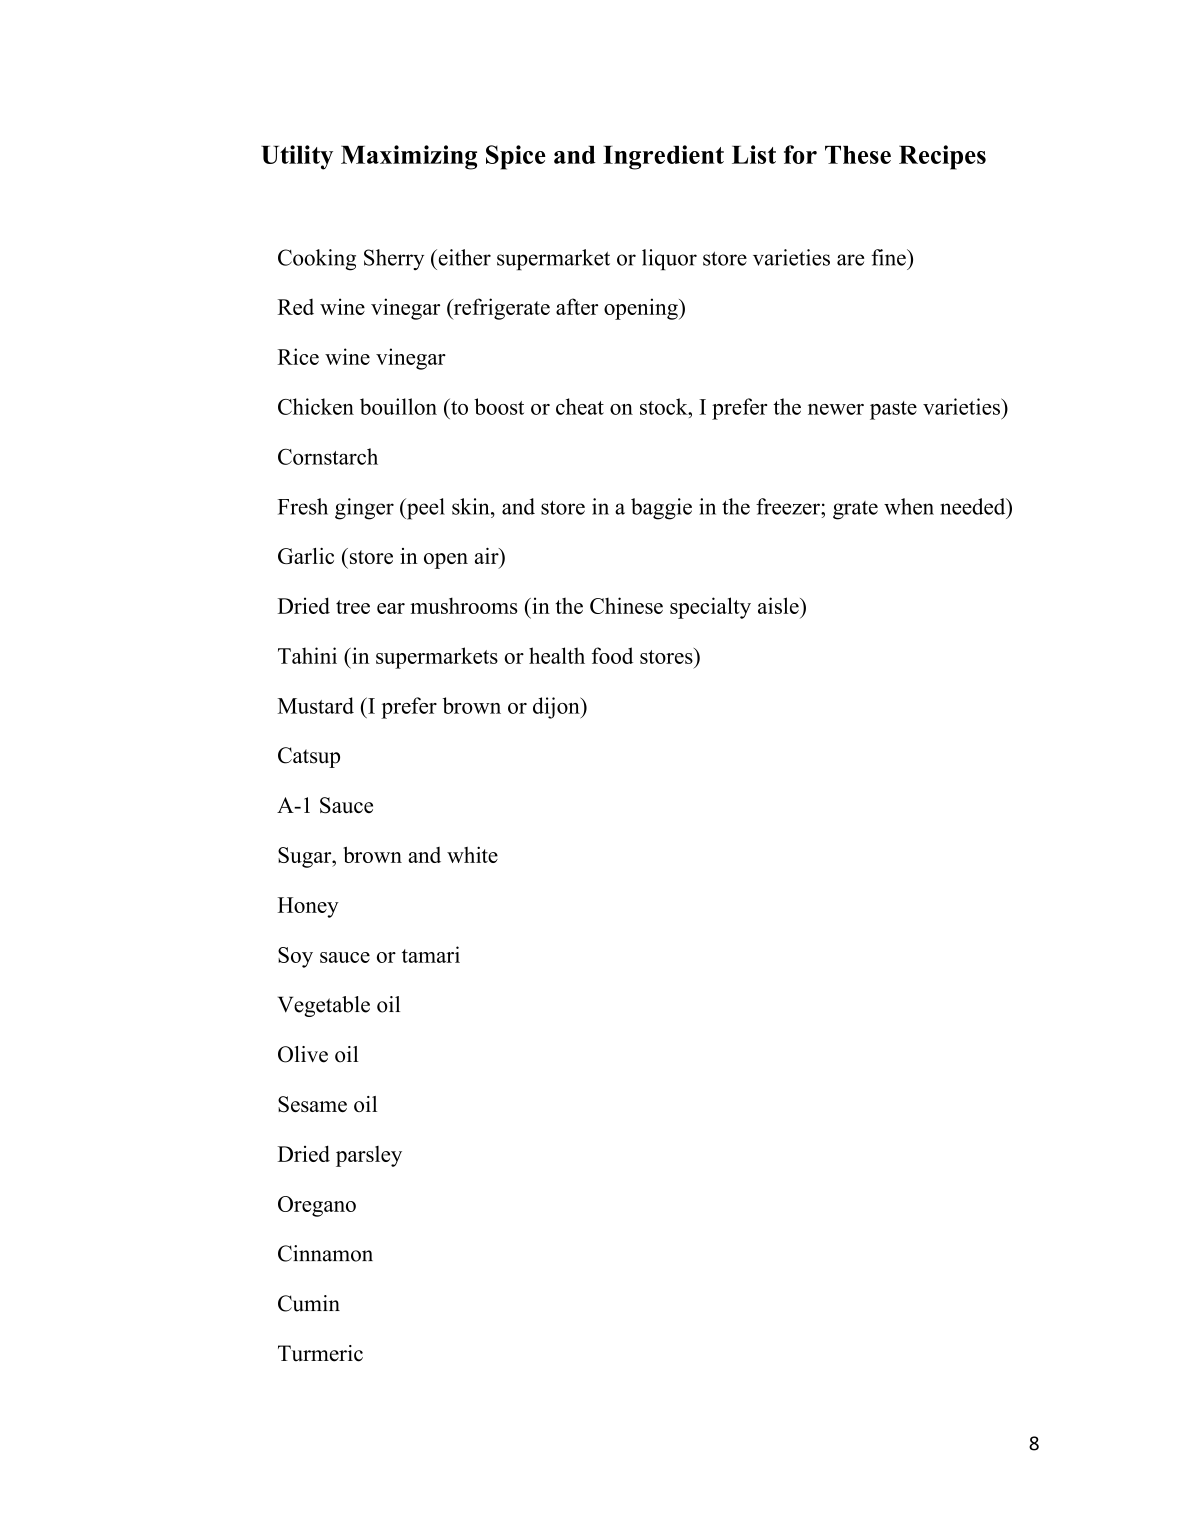 The width and height of the screenshot is (1178, 1525). I want to click on Catsup, so click(309, 757).
